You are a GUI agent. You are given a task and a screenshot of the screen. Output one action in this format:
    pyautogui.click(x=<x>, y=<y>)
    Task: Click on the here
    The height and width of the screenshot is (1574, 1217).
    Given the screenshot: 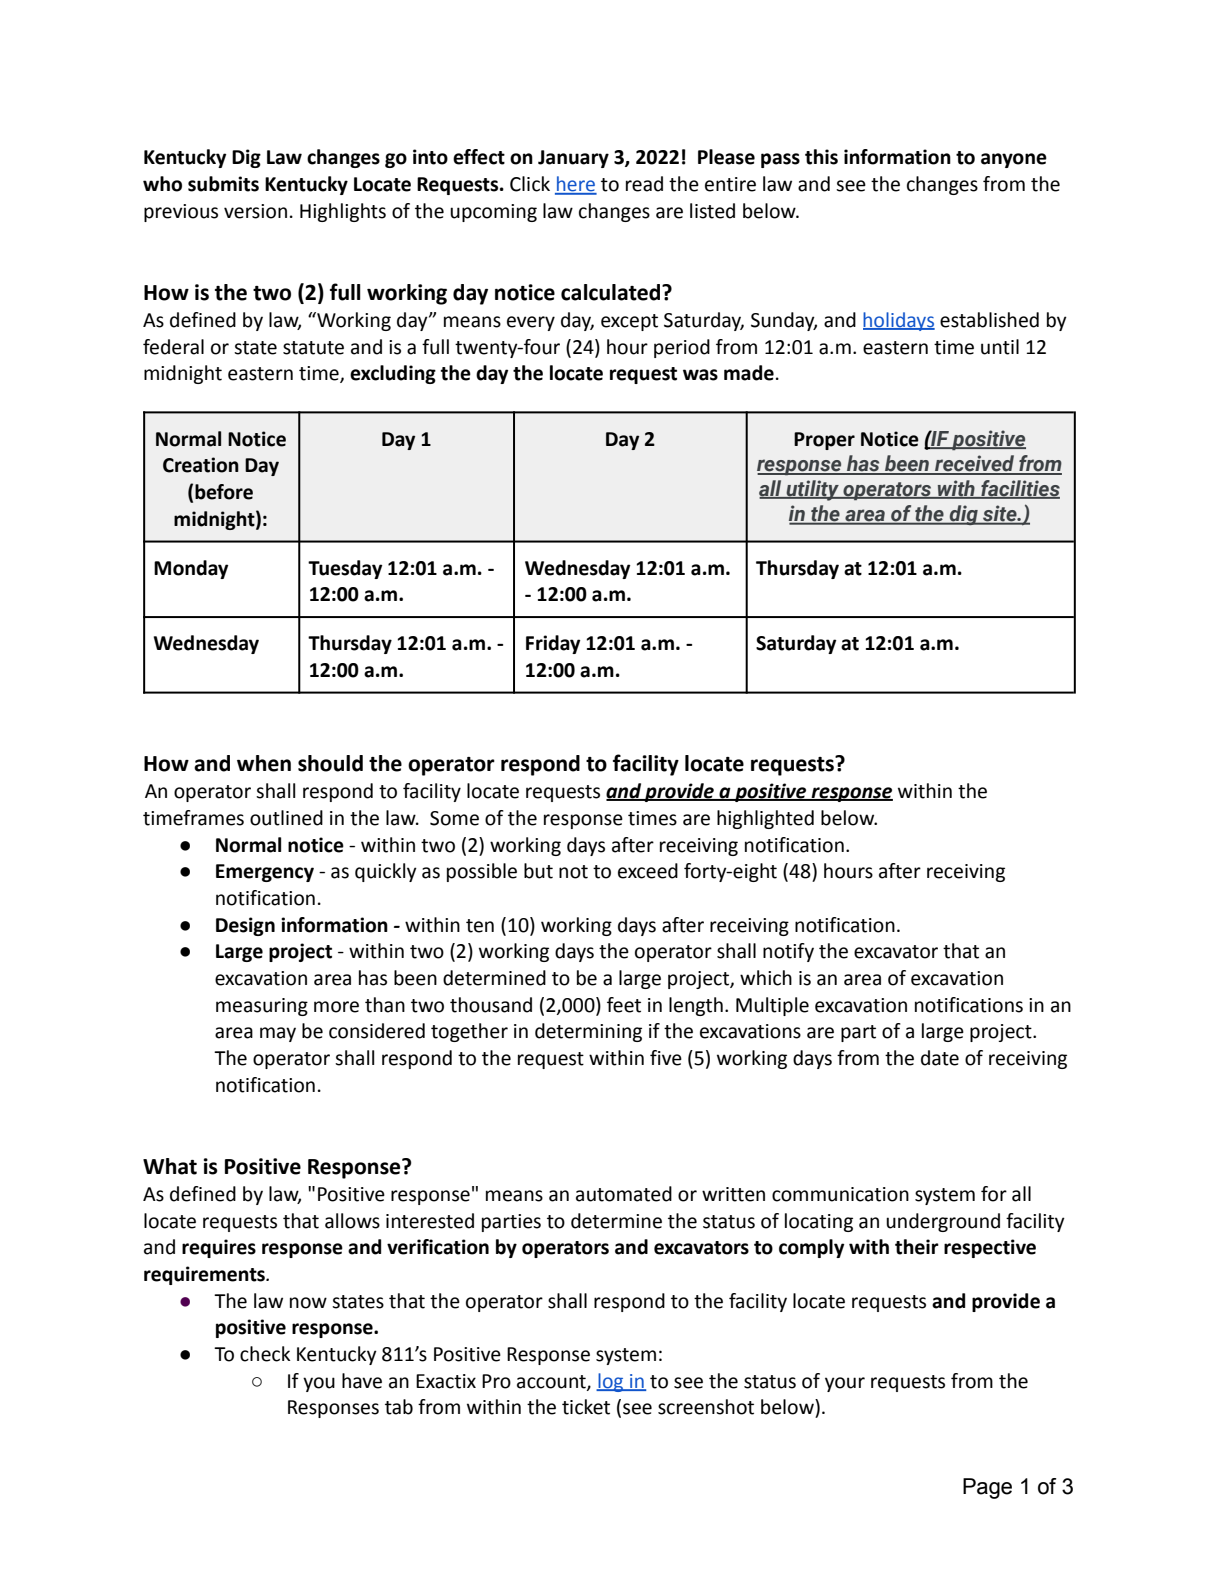 What is the action you would take?
    pyautogui.click(x=576, y=185)
